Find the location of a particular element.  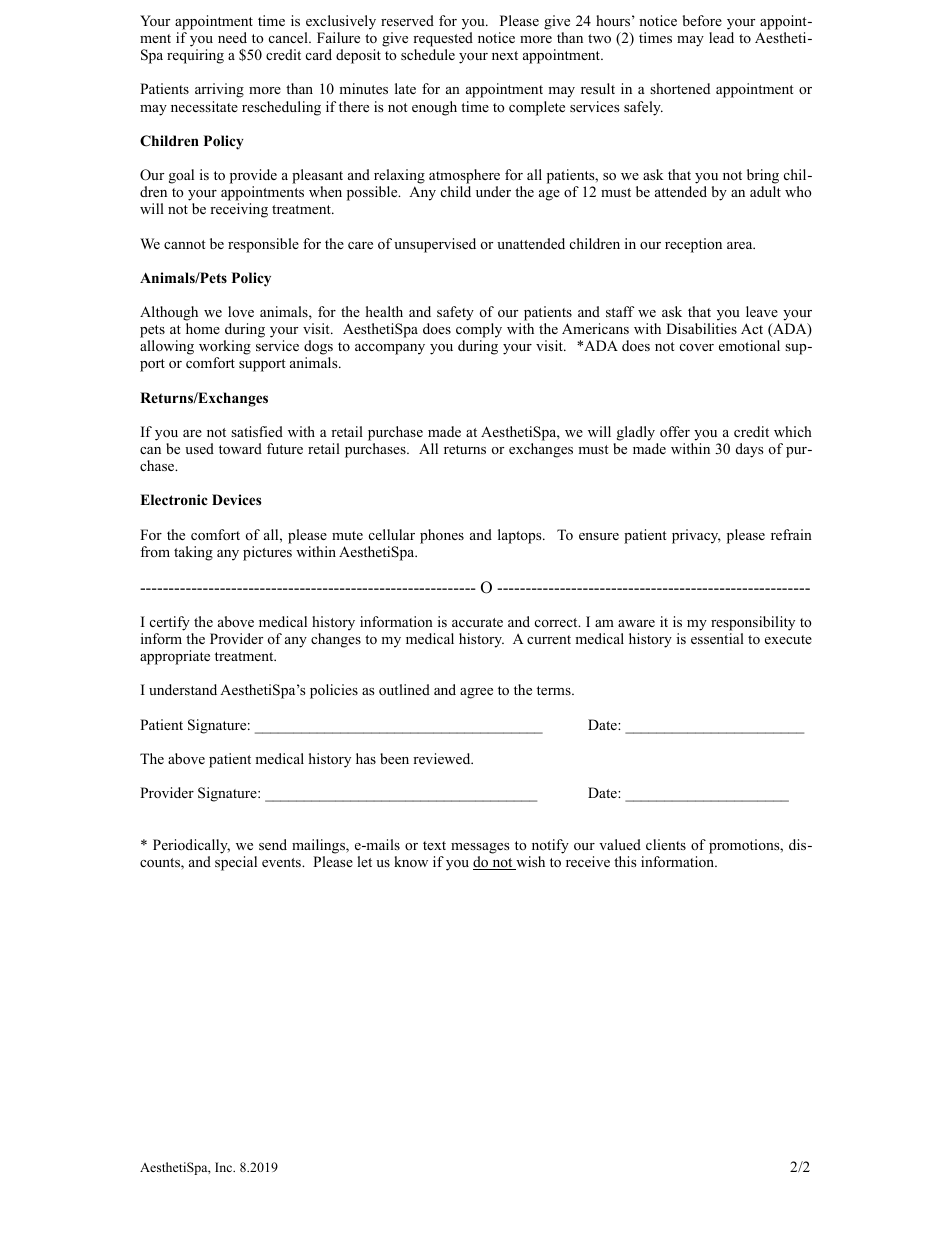

lead is located at coordinates (721, 37).
